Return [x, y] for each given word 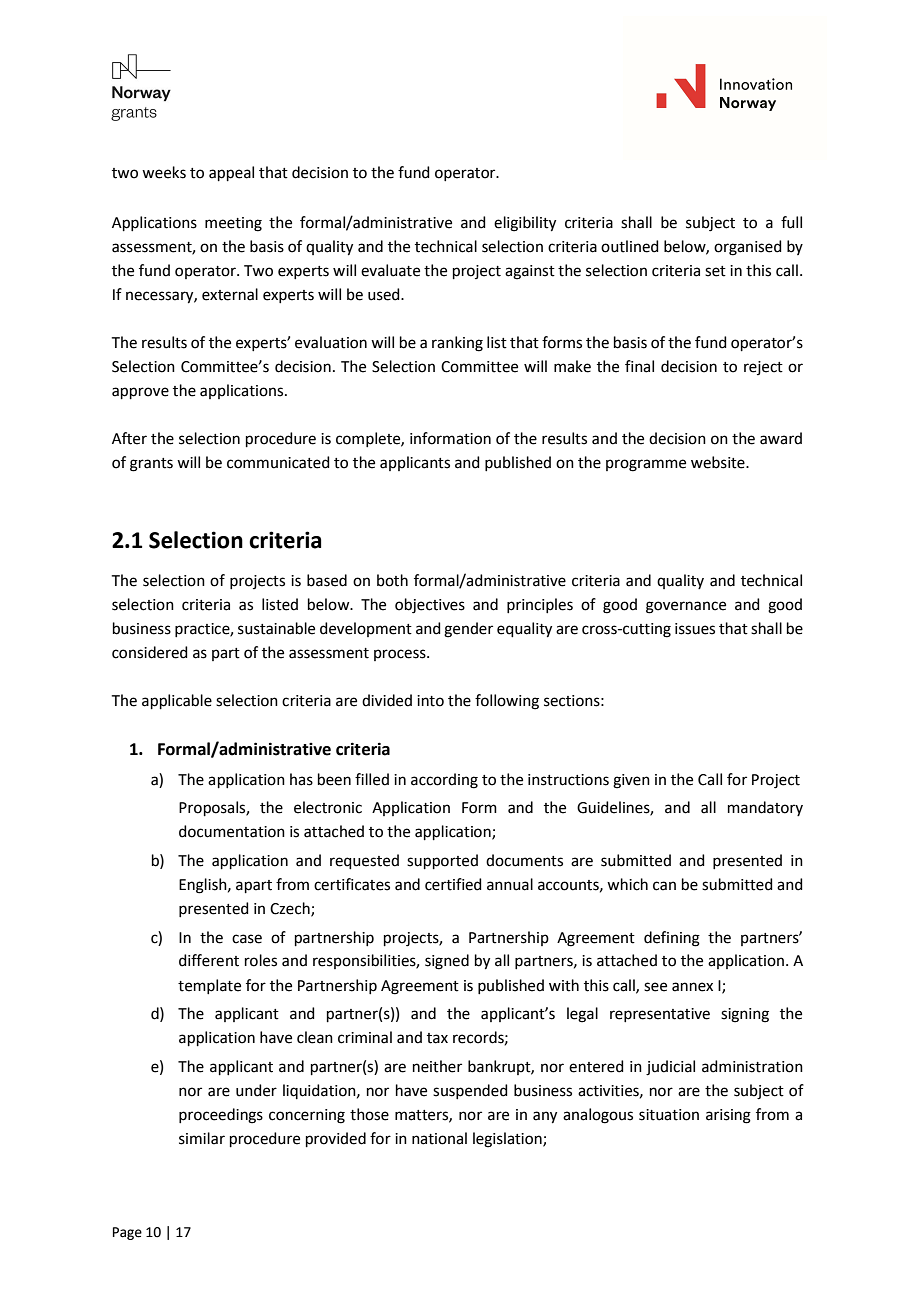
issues [695, 629]
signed [447, 962]
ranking [457, 344]
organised [748, 248]
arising [728, 1116]
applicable [177, 701]
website [719, 462]
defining [672, 939]
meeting [233, 224]
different [209, 960]
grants [151, 465]
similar [202, 1138]
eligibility [525, 224]
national [439, 1138]
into [430, 701]
